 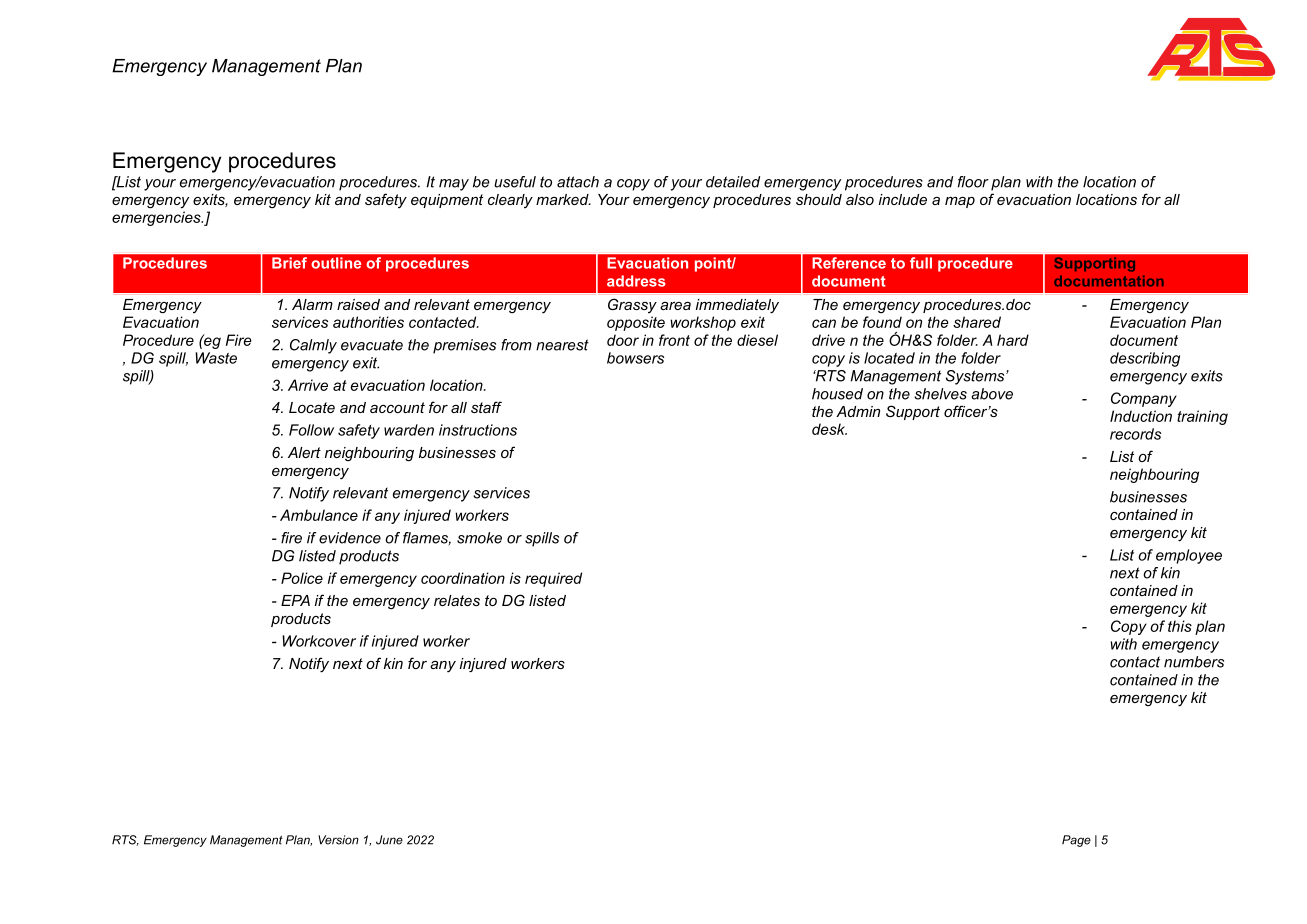 What do you see at coordinates (338, 840) in the screenshot?
I see `Version` at bounding box center [338, 840].
